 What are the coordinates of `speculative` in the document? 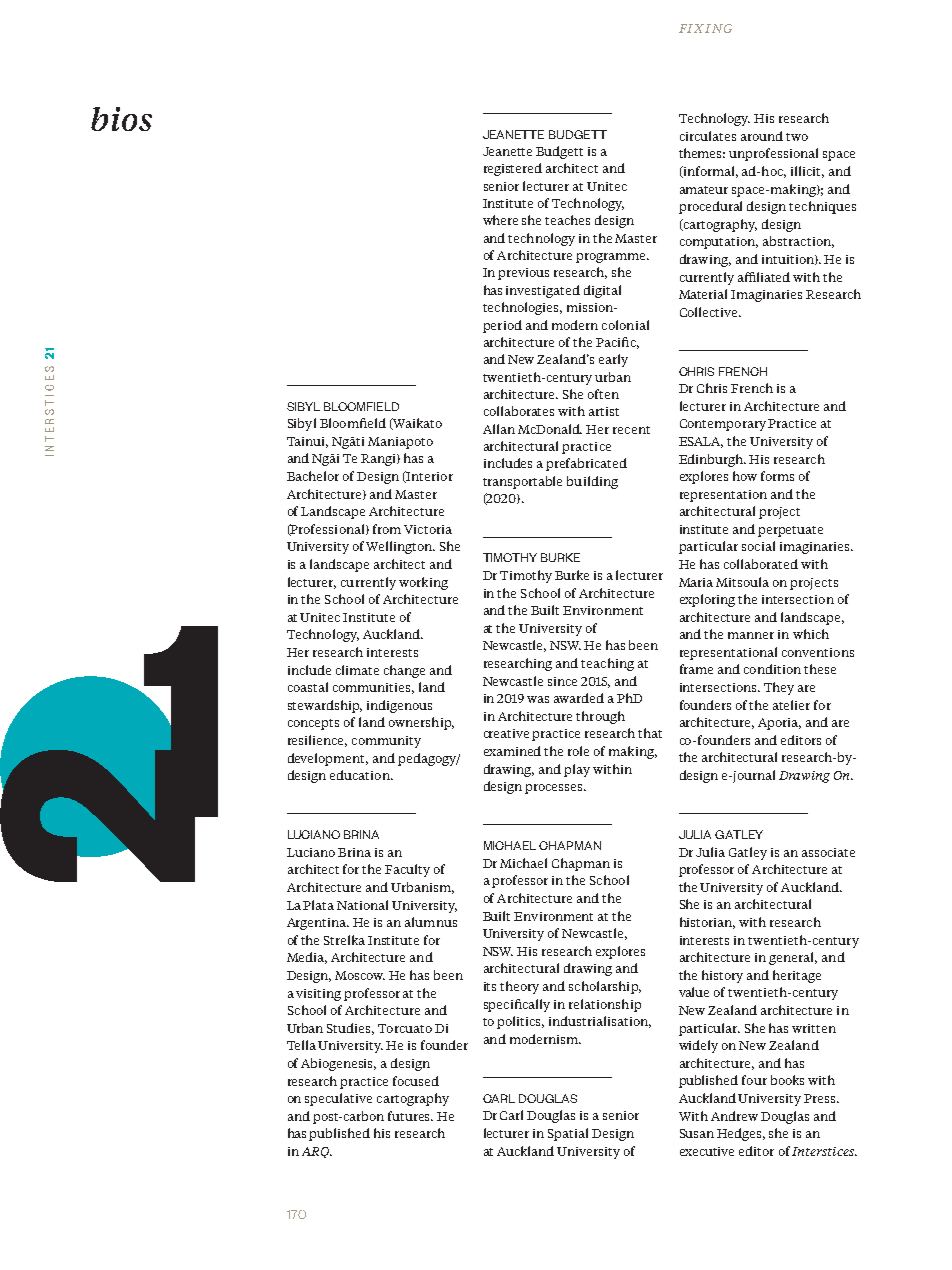 It's located at (338, 1099).
